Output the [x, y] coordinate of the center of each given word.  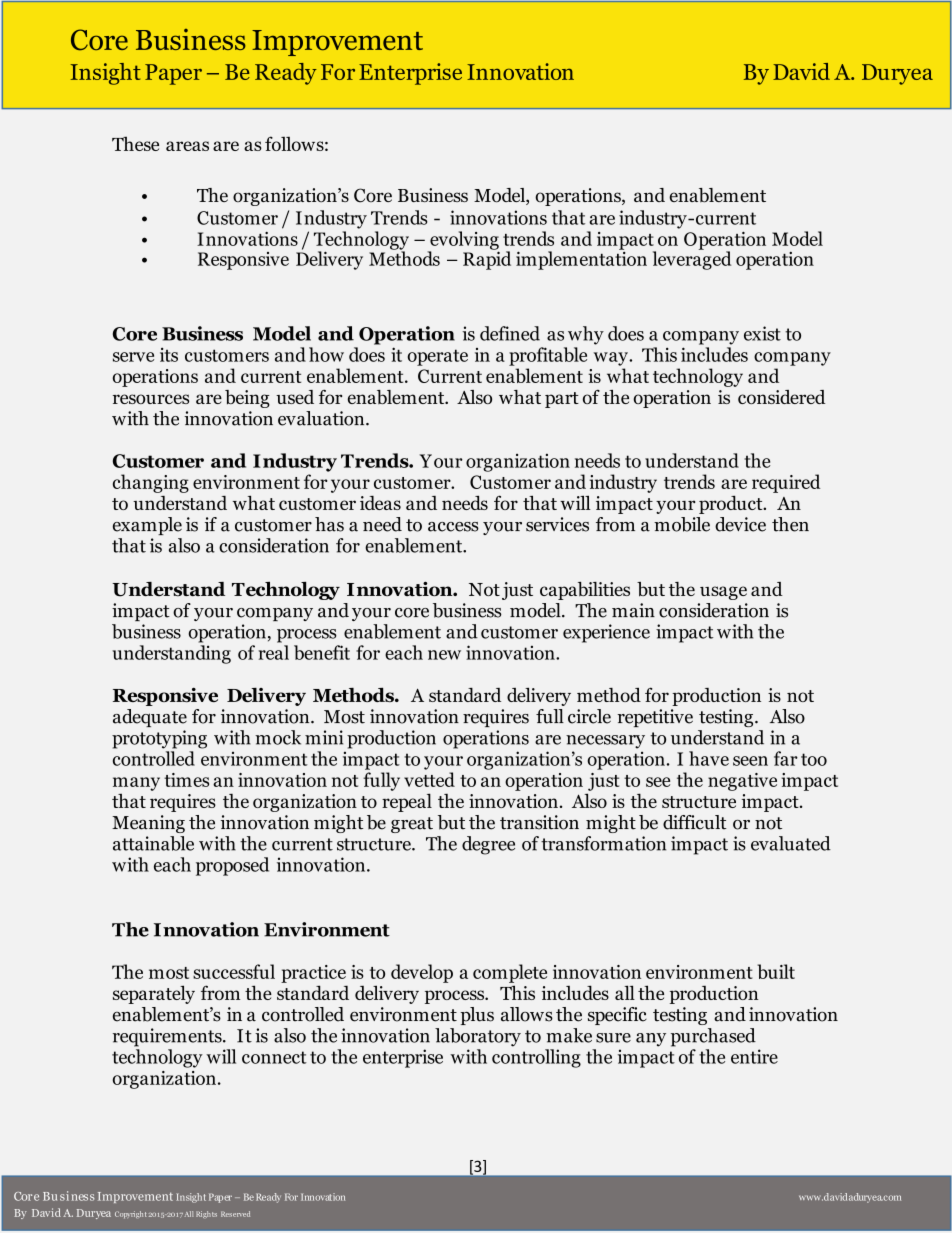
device [740, 524]
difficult [695, 822]
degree [488, 845]
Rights [206, 1214]
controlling [536, 1058]
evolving [463, 241]
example [147, 526]
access [453, 527]
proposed [232, 866]
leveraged [692, 259]
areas [187, 146]
